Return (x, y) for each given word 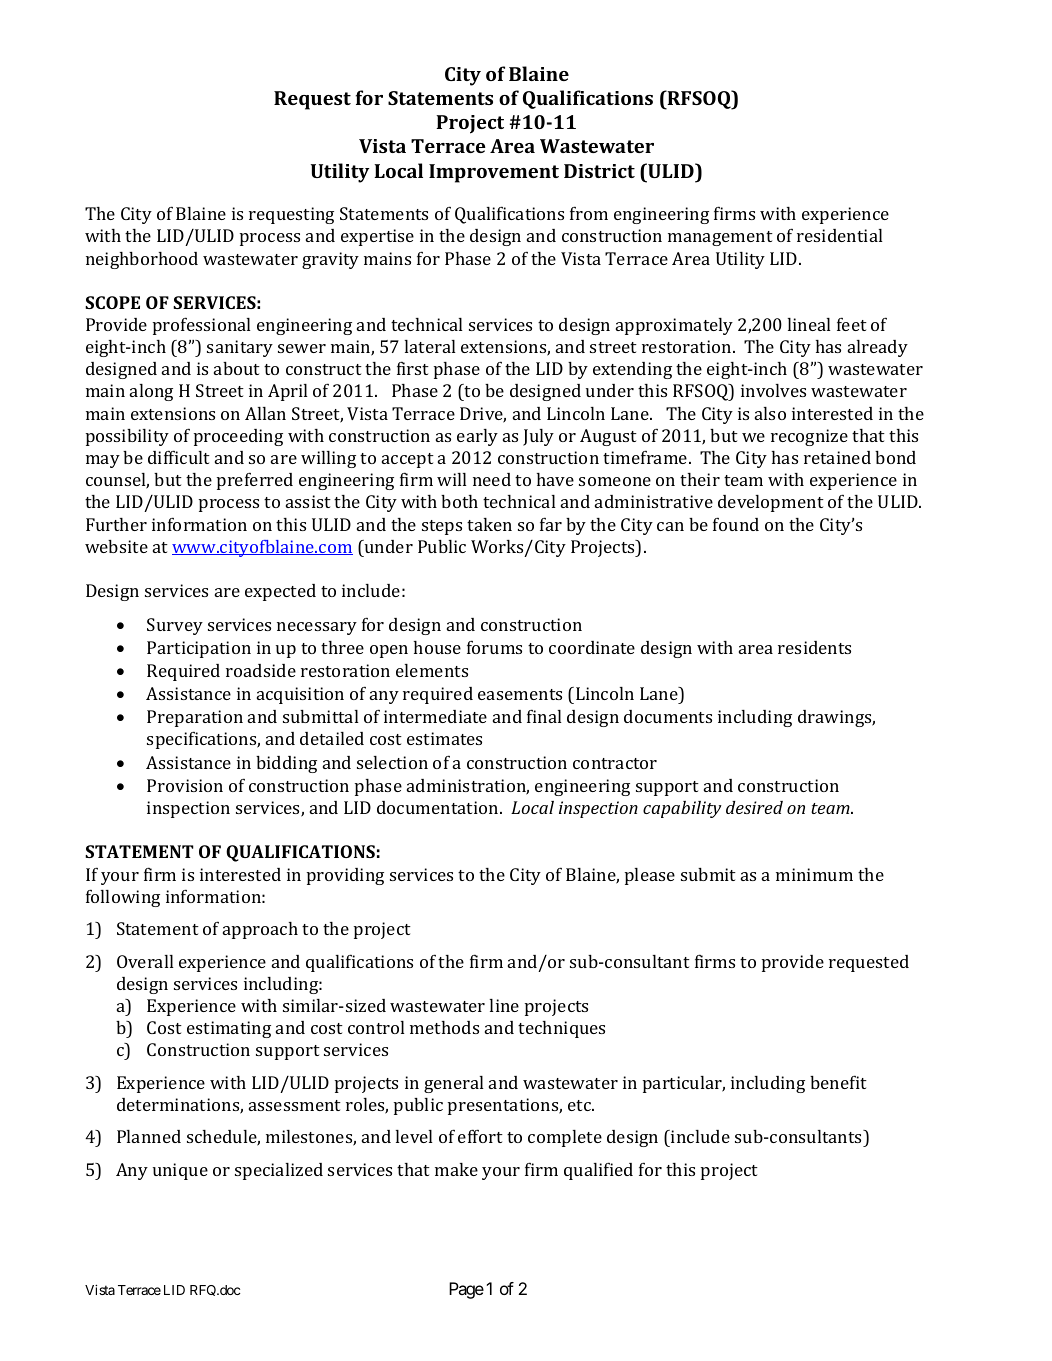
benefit (838, 1082)
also (770, 413)
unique (180, 1171)
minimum (814, 874)
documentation (439, 807)
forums (494, 647)
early (477, 437)
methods (444, 1027)
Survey (175, 626)
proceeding (238, 437)
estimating (229, 1029)
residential (840, 235)
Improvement (494, 173)
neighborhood (142, 260)
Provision (185, 785)
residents (814, 647)
